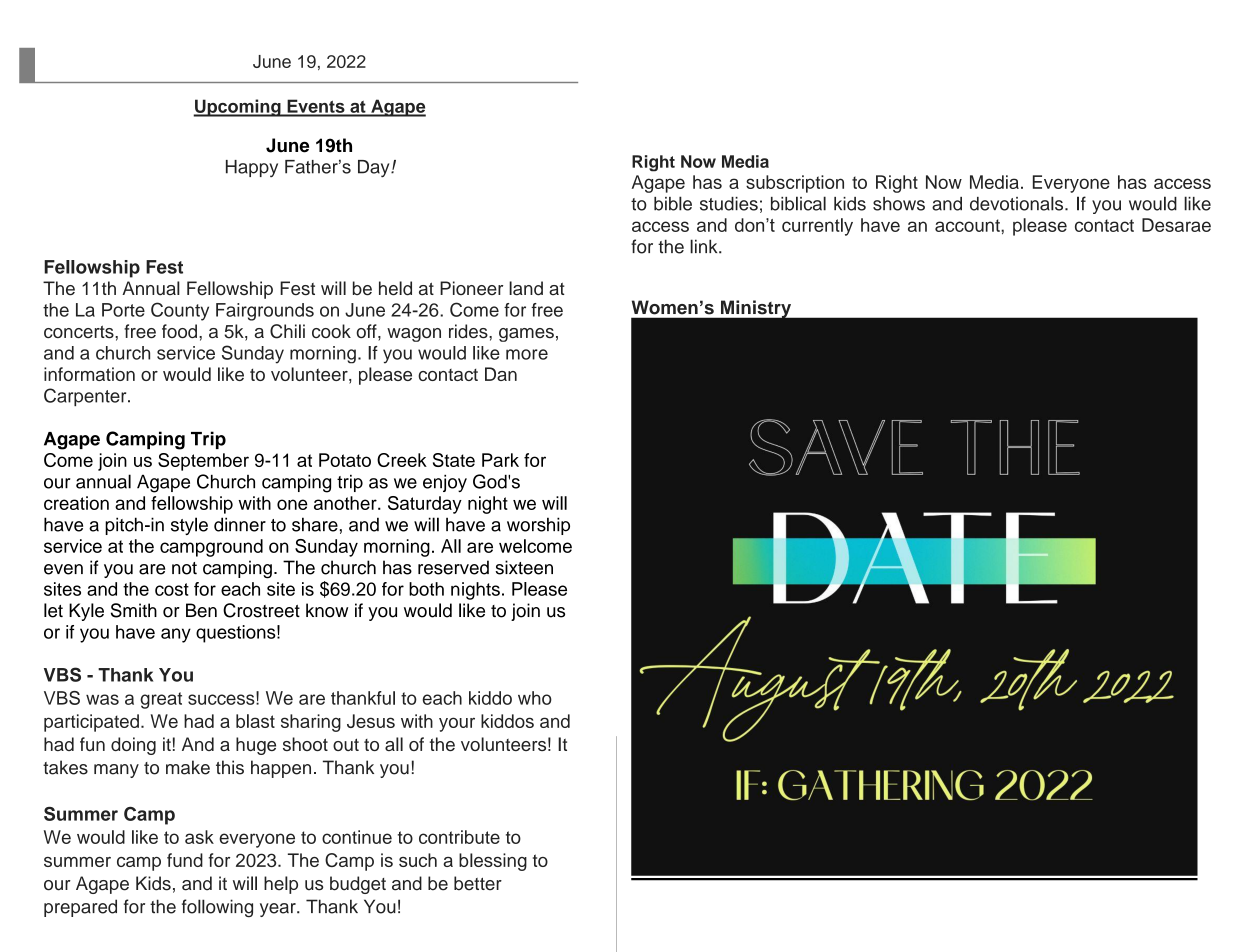 The image size is (1233, 952). I want to click on style, so click(189, 526).
